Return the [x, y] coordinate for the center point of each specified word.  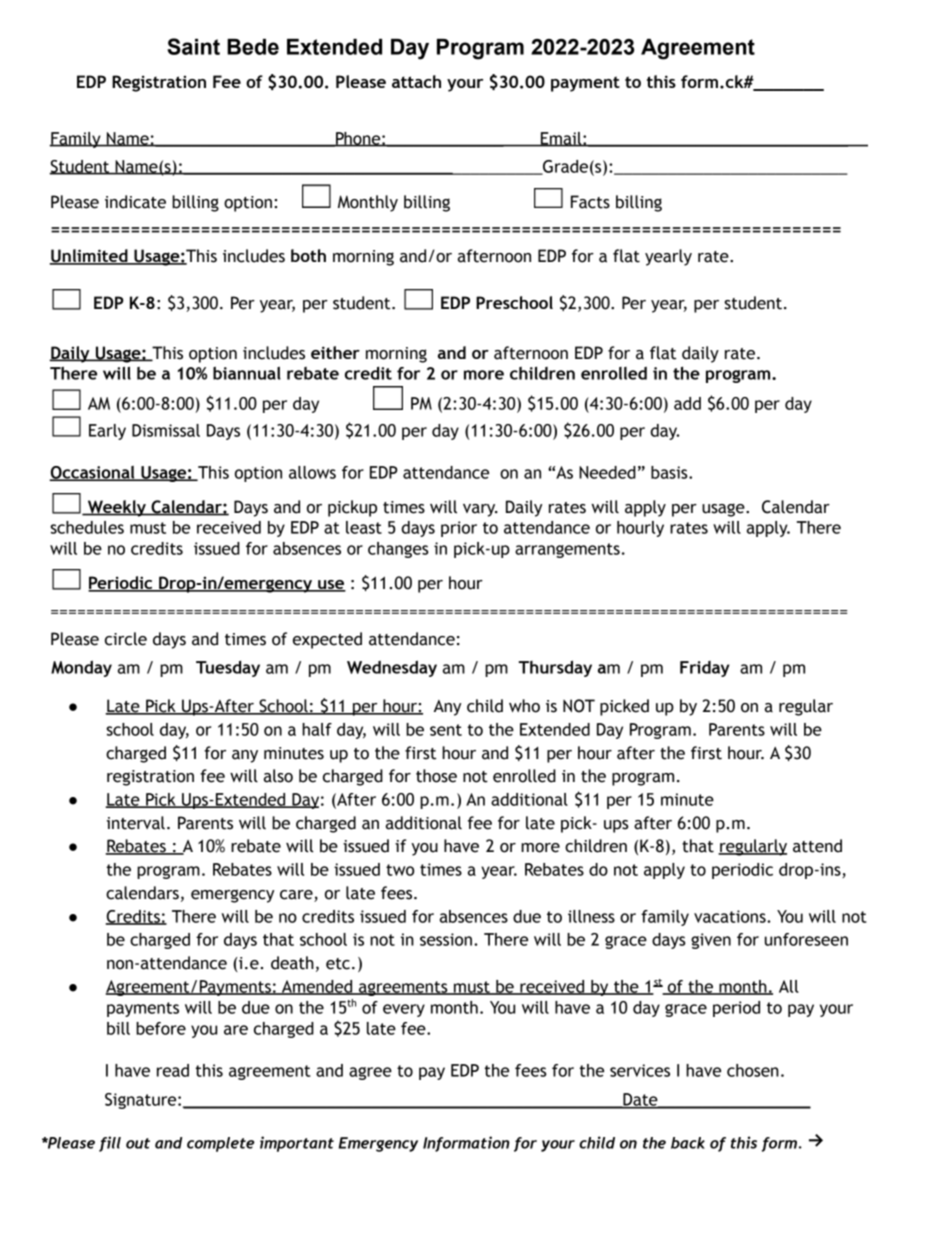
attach [416, 81]
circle [126, 639]
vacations [731, 916]
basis [670, 472]
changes [398, 550]
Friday [705, 669]
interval [136, 823]
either [335, 352]
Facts [590, 202]
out [138, 1143]
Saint [193, 46]
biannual [247, 373]
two [400, 870]
